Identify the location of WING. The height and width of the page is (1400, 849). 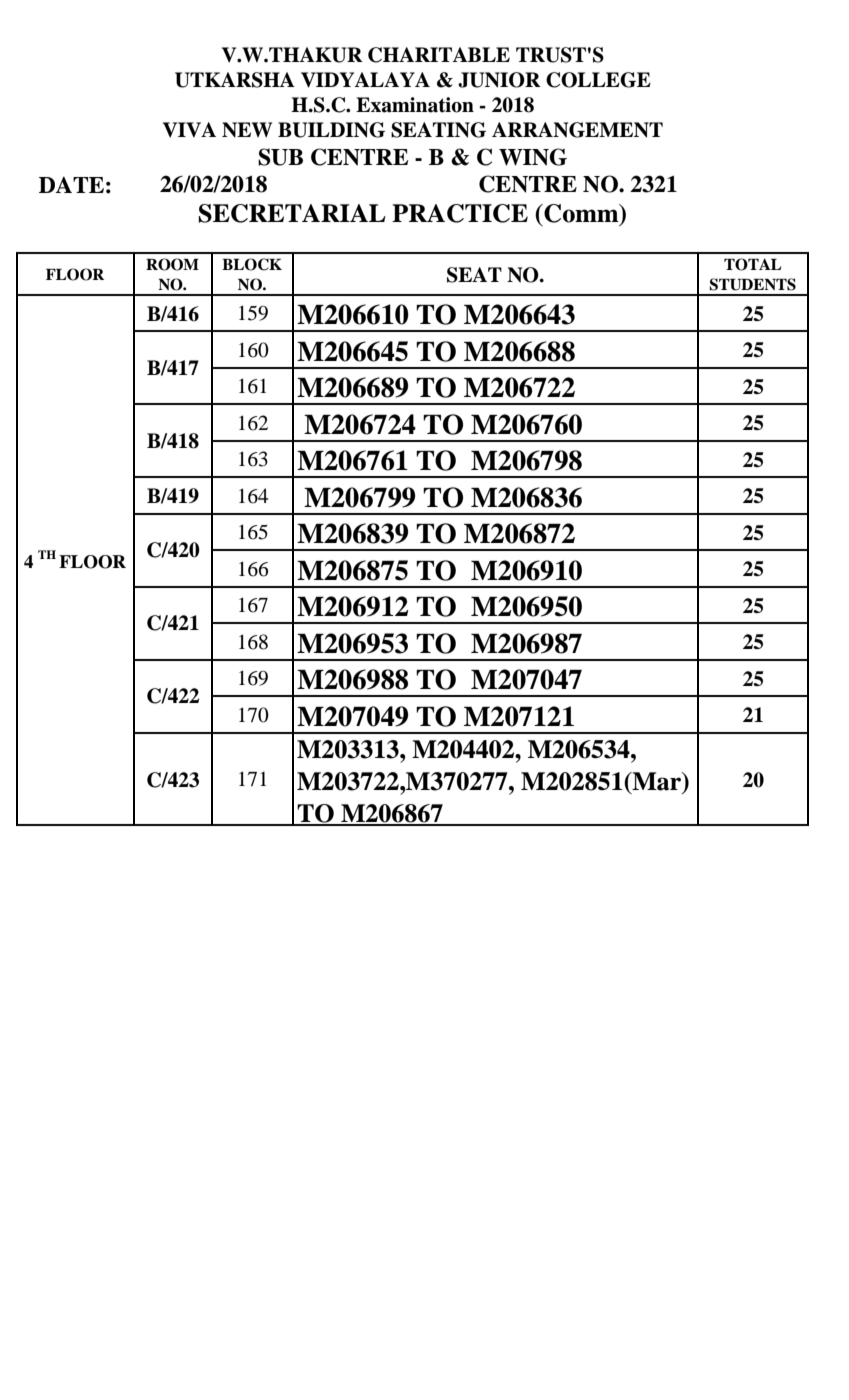
(533, 157).
